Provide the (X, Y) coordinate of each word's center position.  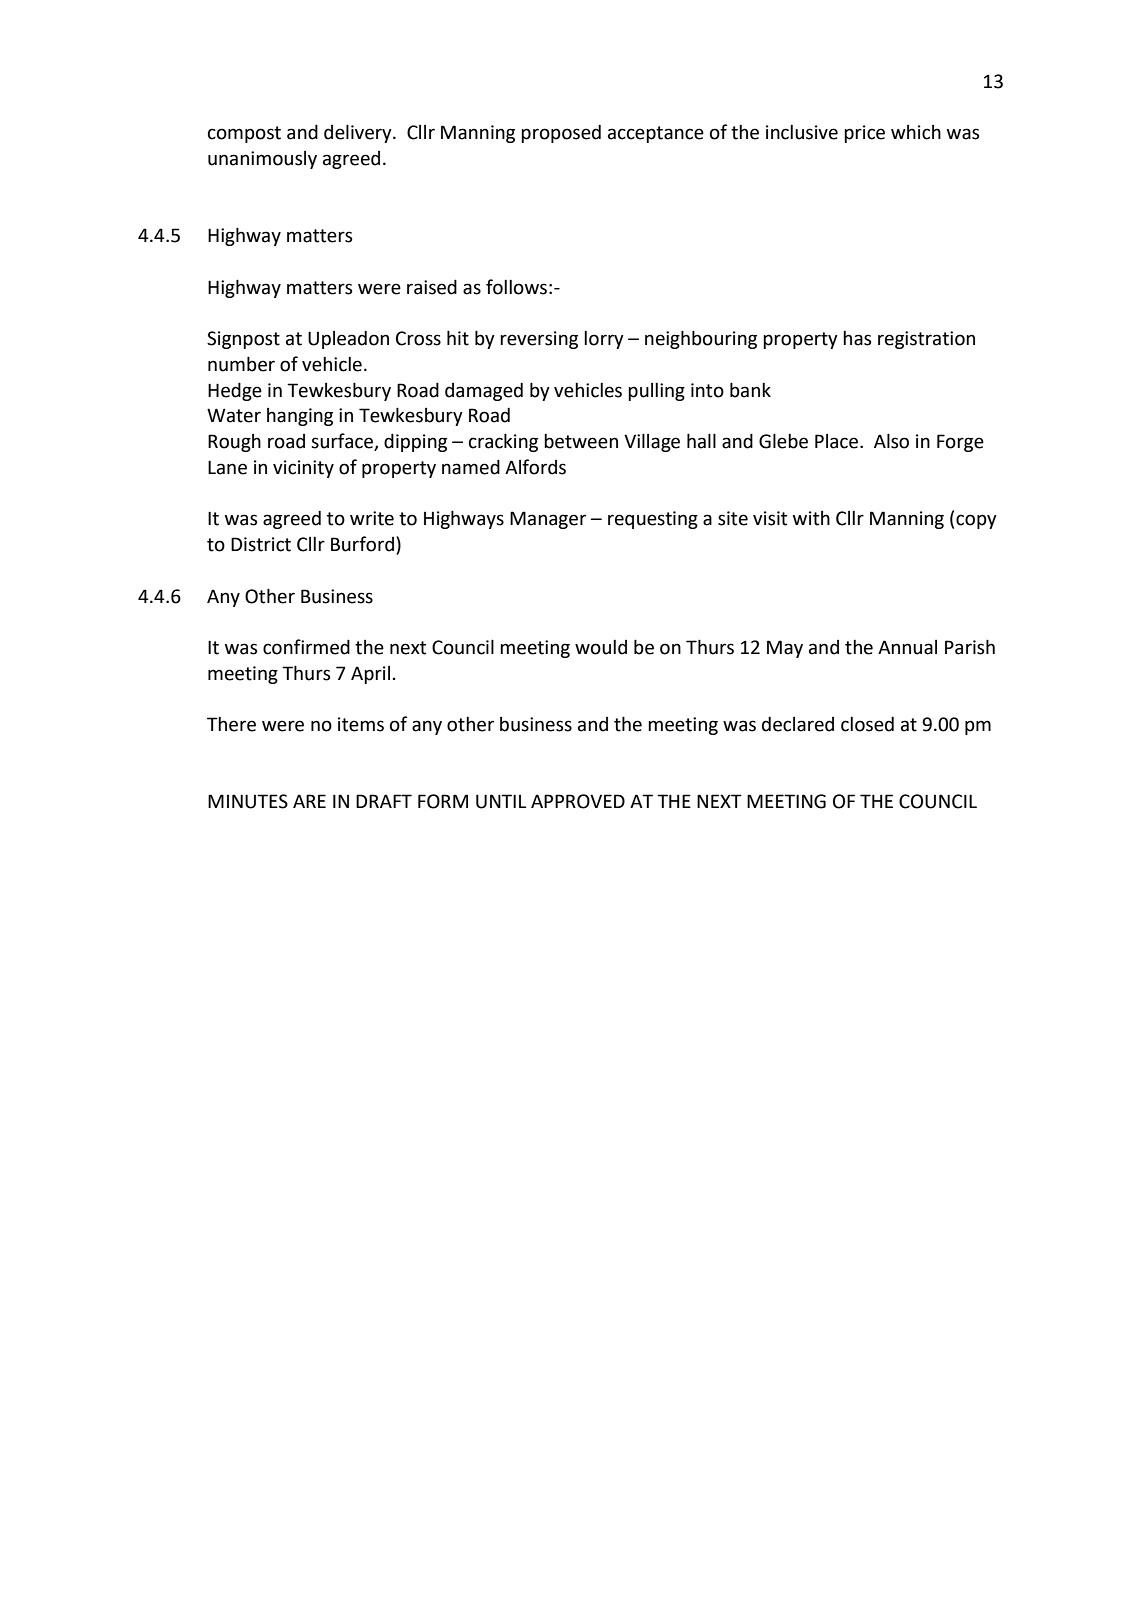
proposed (561, 133)
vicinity (303, 469)
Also (891, 441)
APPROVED (578, 801)
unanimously (262, 160)
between (581, 441)
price (864, 134)
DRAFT (384, 801)
